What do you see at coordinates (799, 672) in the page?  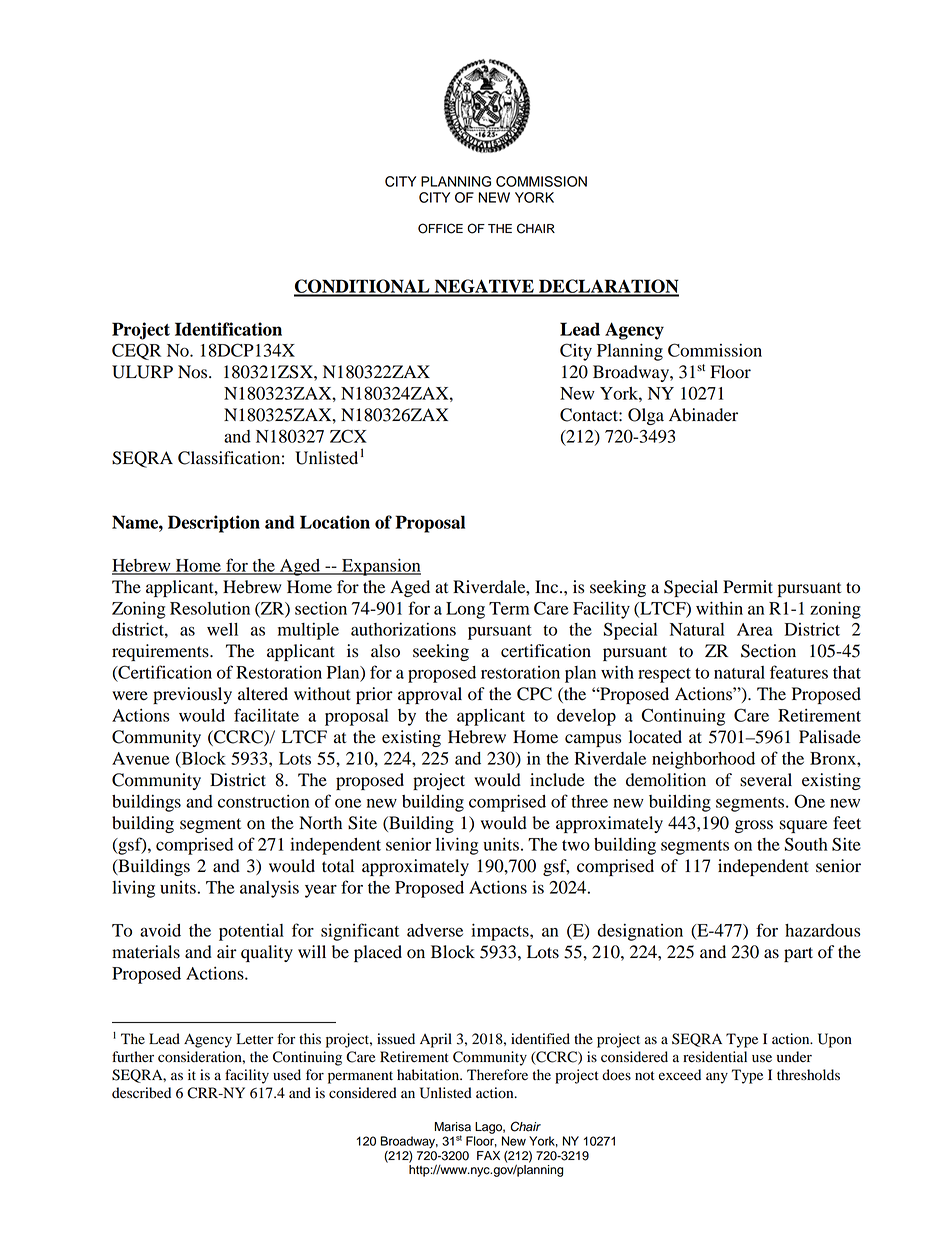 I see `features` at bounding box center [799, 672].
